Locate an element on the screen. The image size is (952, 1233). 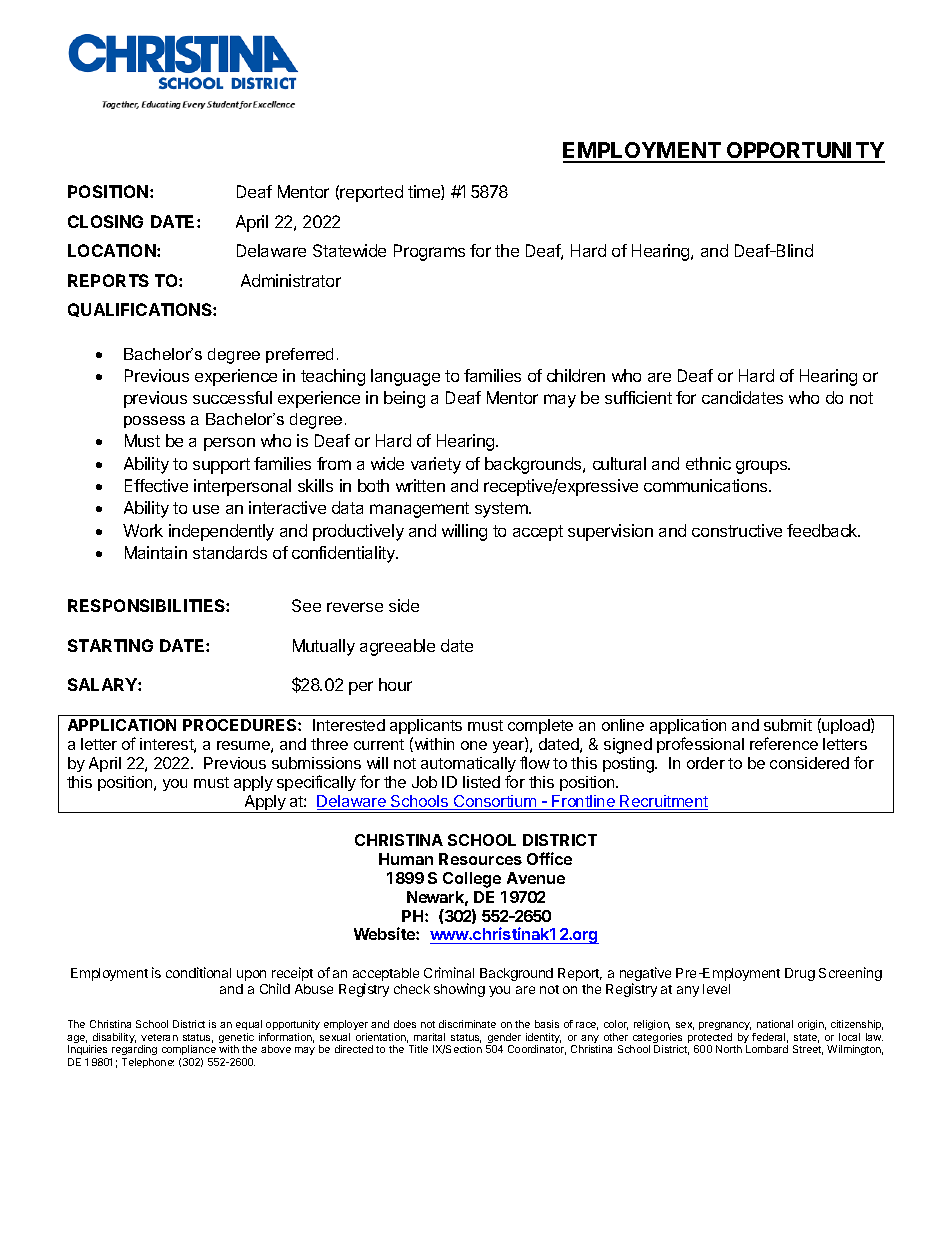
discriminate is located at coordinates (467, 1024).
